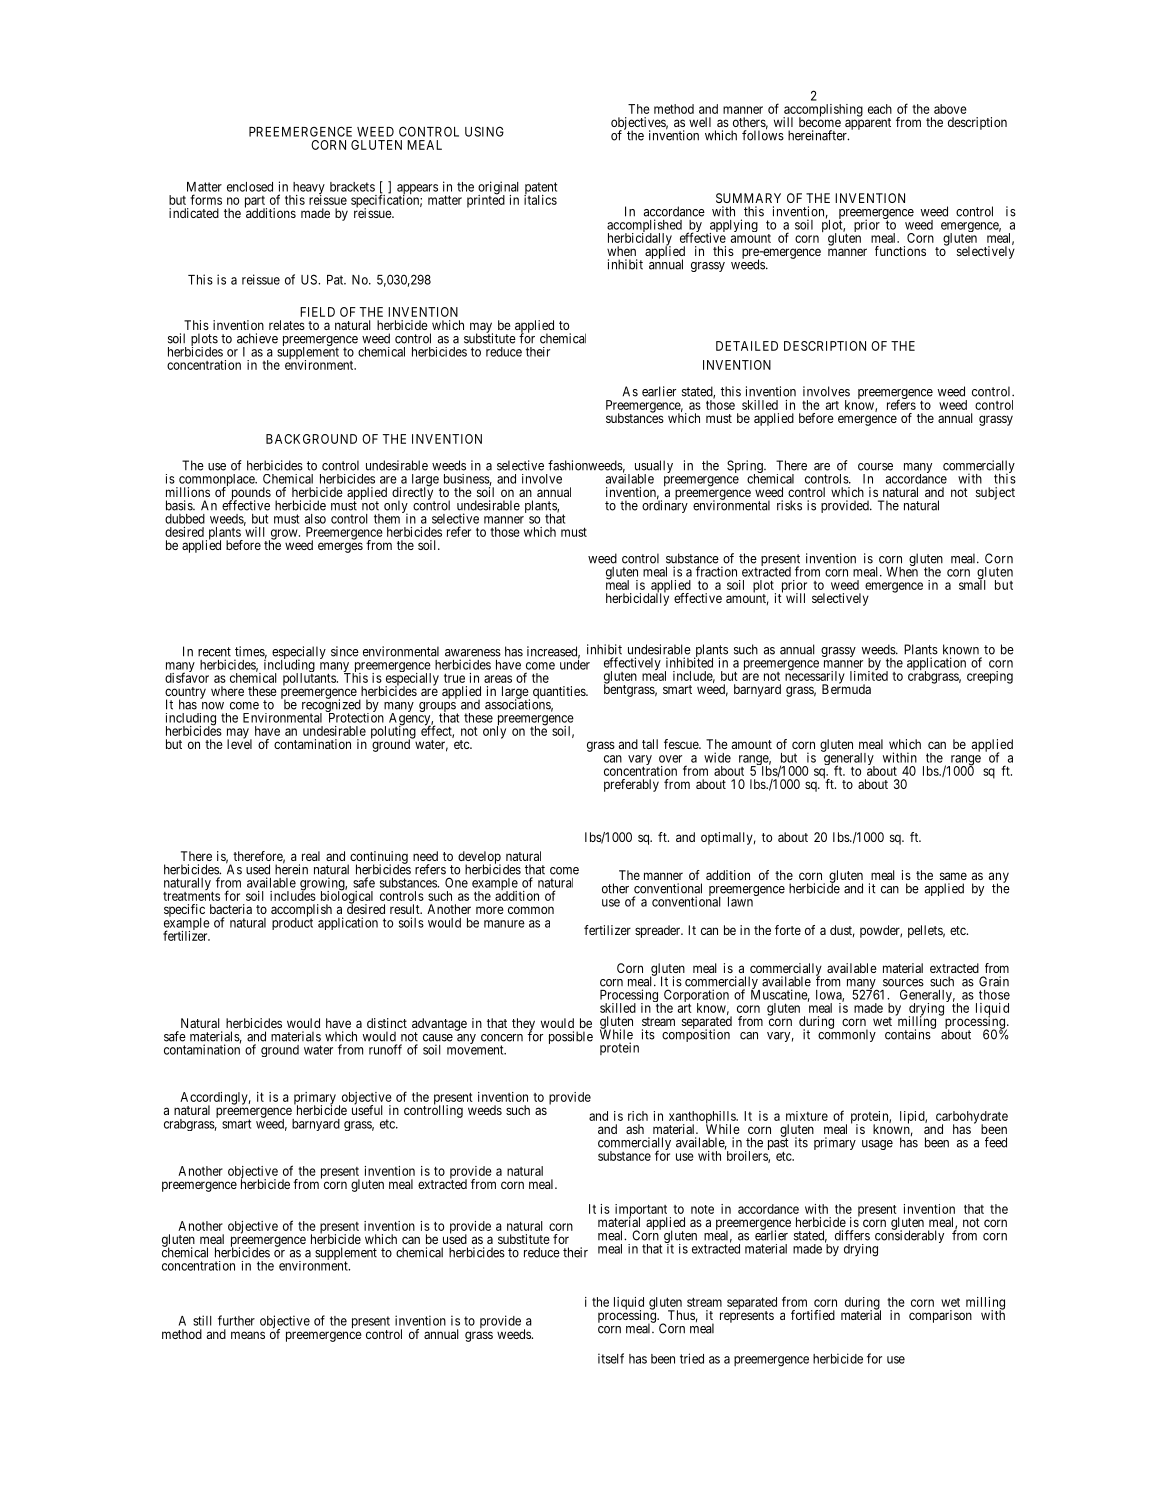  I want to click on contains, so click(908, 1034).
